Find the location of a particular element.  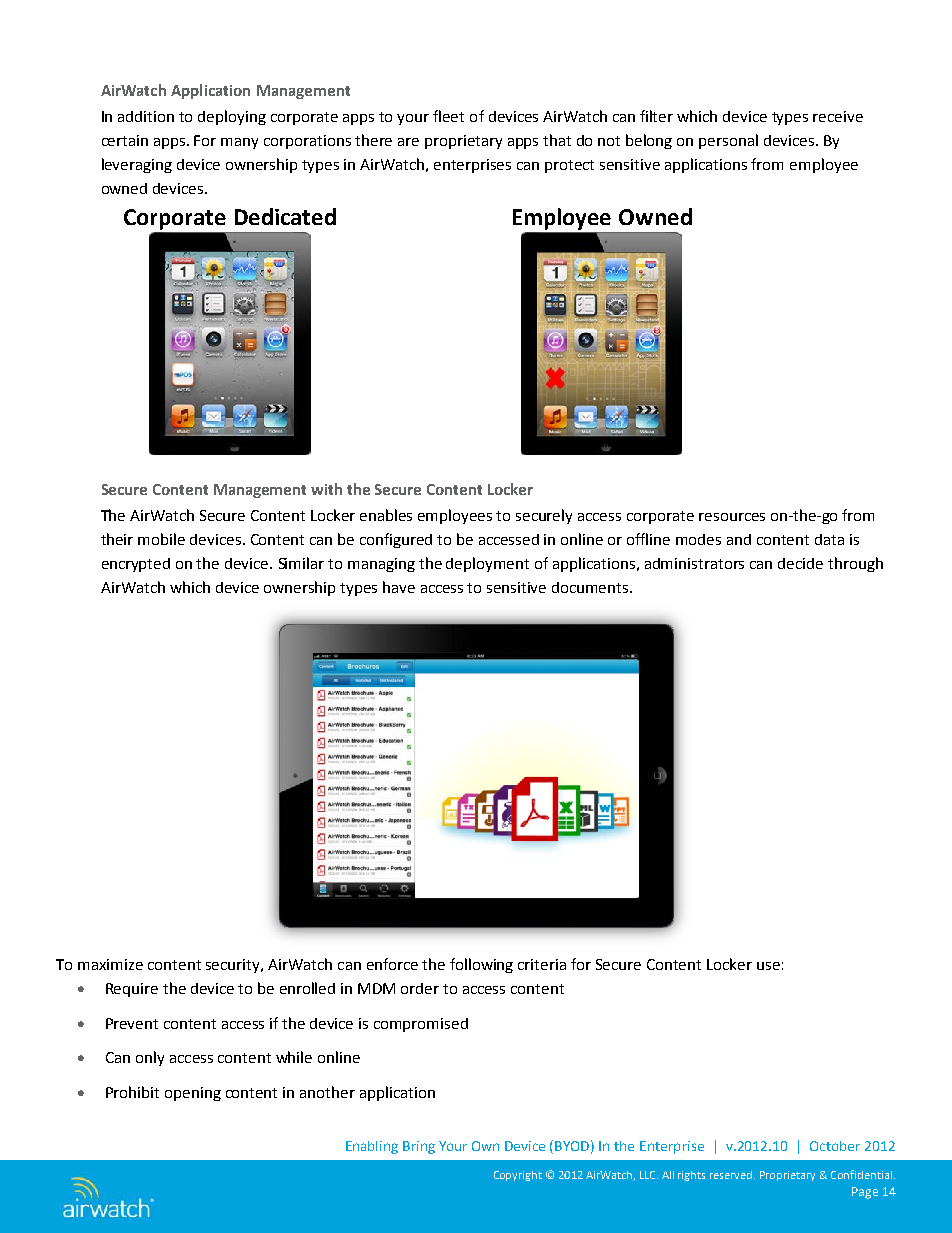

decide is located at coordinates (800, 563).
